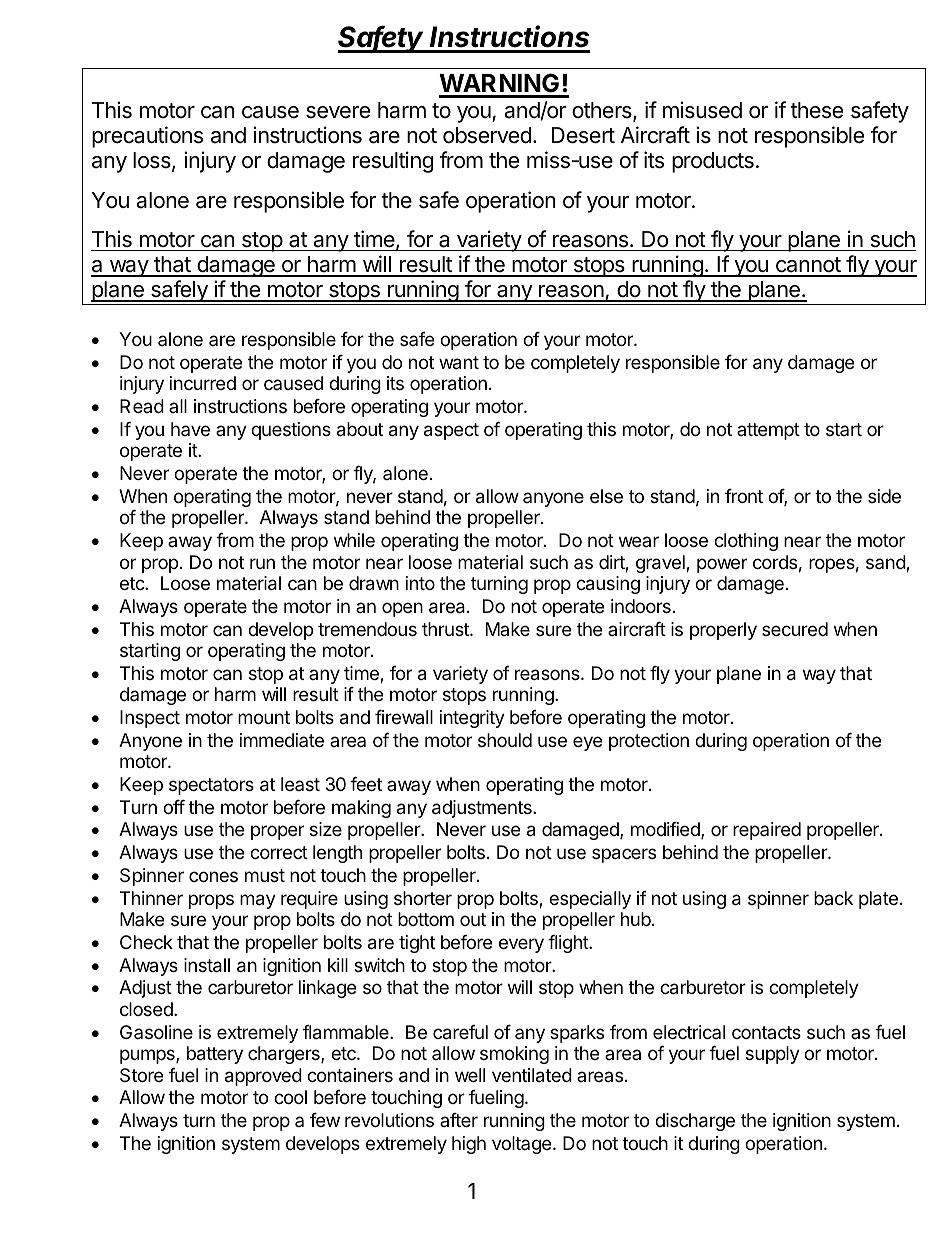  Describe the element at coordinates (487, 135) in the image. I see `observed` at that location.
